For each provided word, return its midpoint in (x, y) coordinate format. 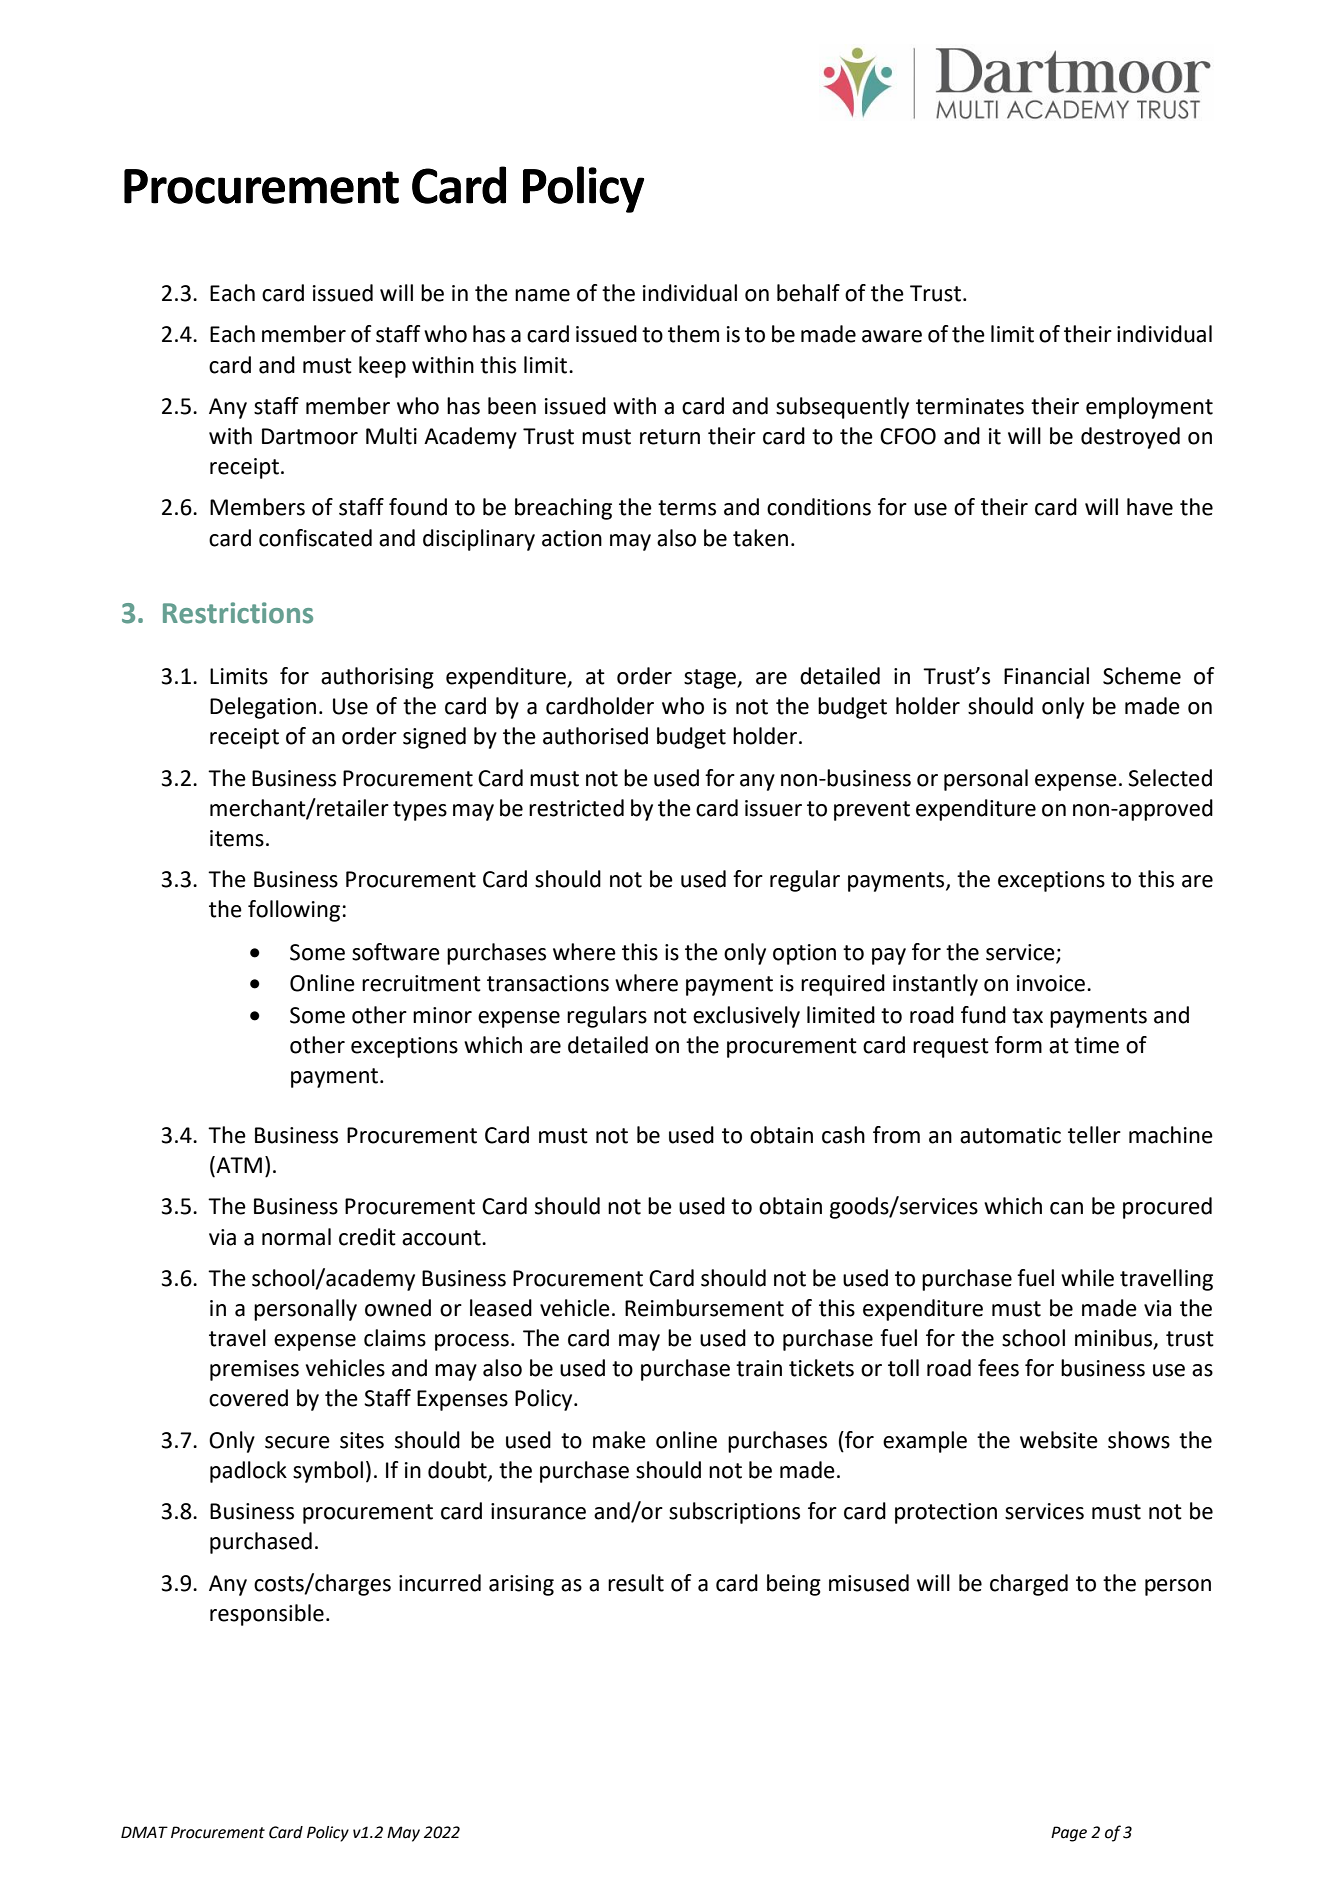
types (420, 811)
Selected (1170, 778)
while (1087, 1278)
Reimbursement (704, 1308)
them (693, 334)
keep (382, 367)
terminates (970, 406)
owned (398, 1308)
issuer (773, 808)
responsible (267, 1615)
